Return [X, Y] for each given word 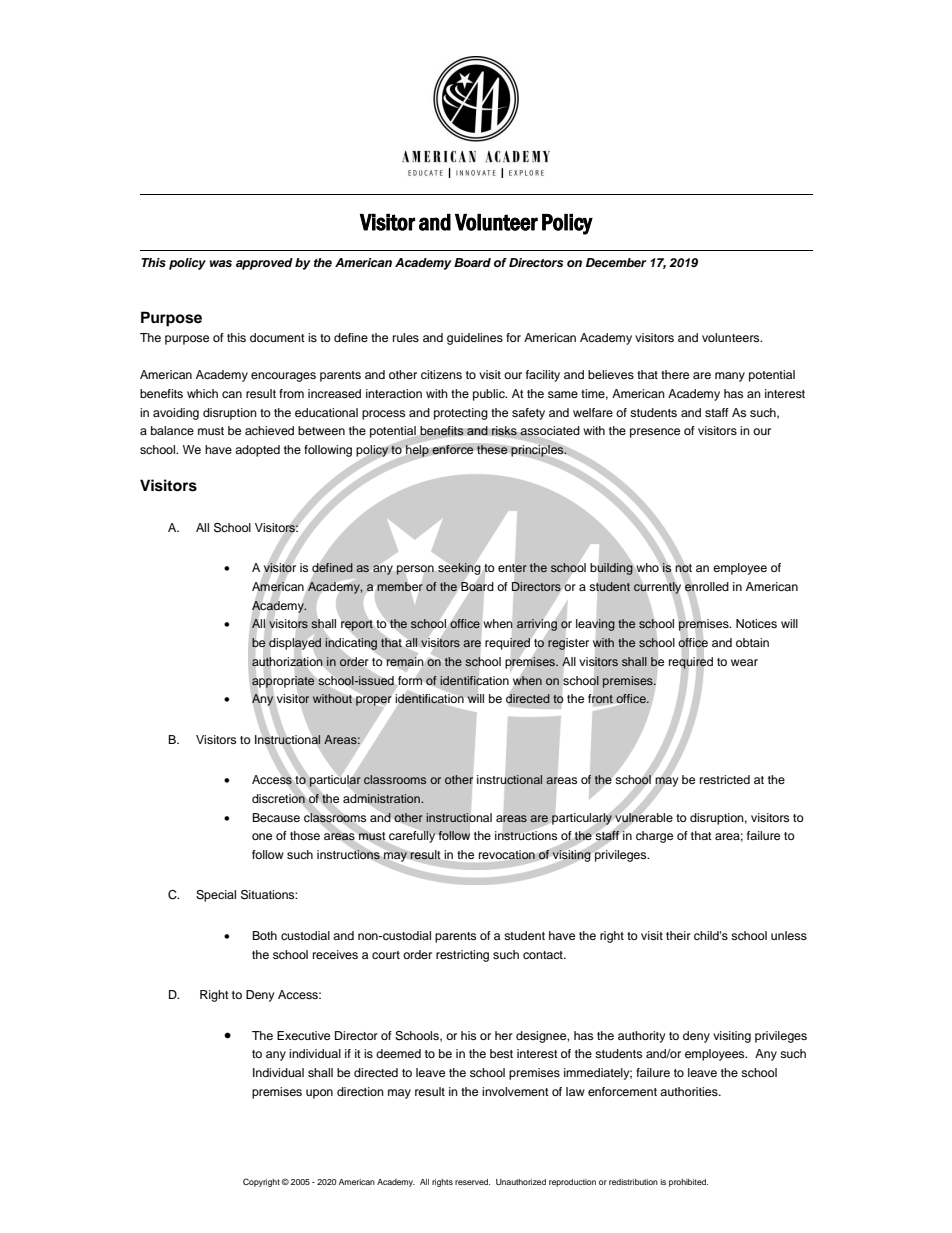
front [600, 699]
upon [319, 1094]
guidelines [475, 339]
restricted [725, 779]
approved [264, 264]
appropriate [283, 682]
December [616, 262]
